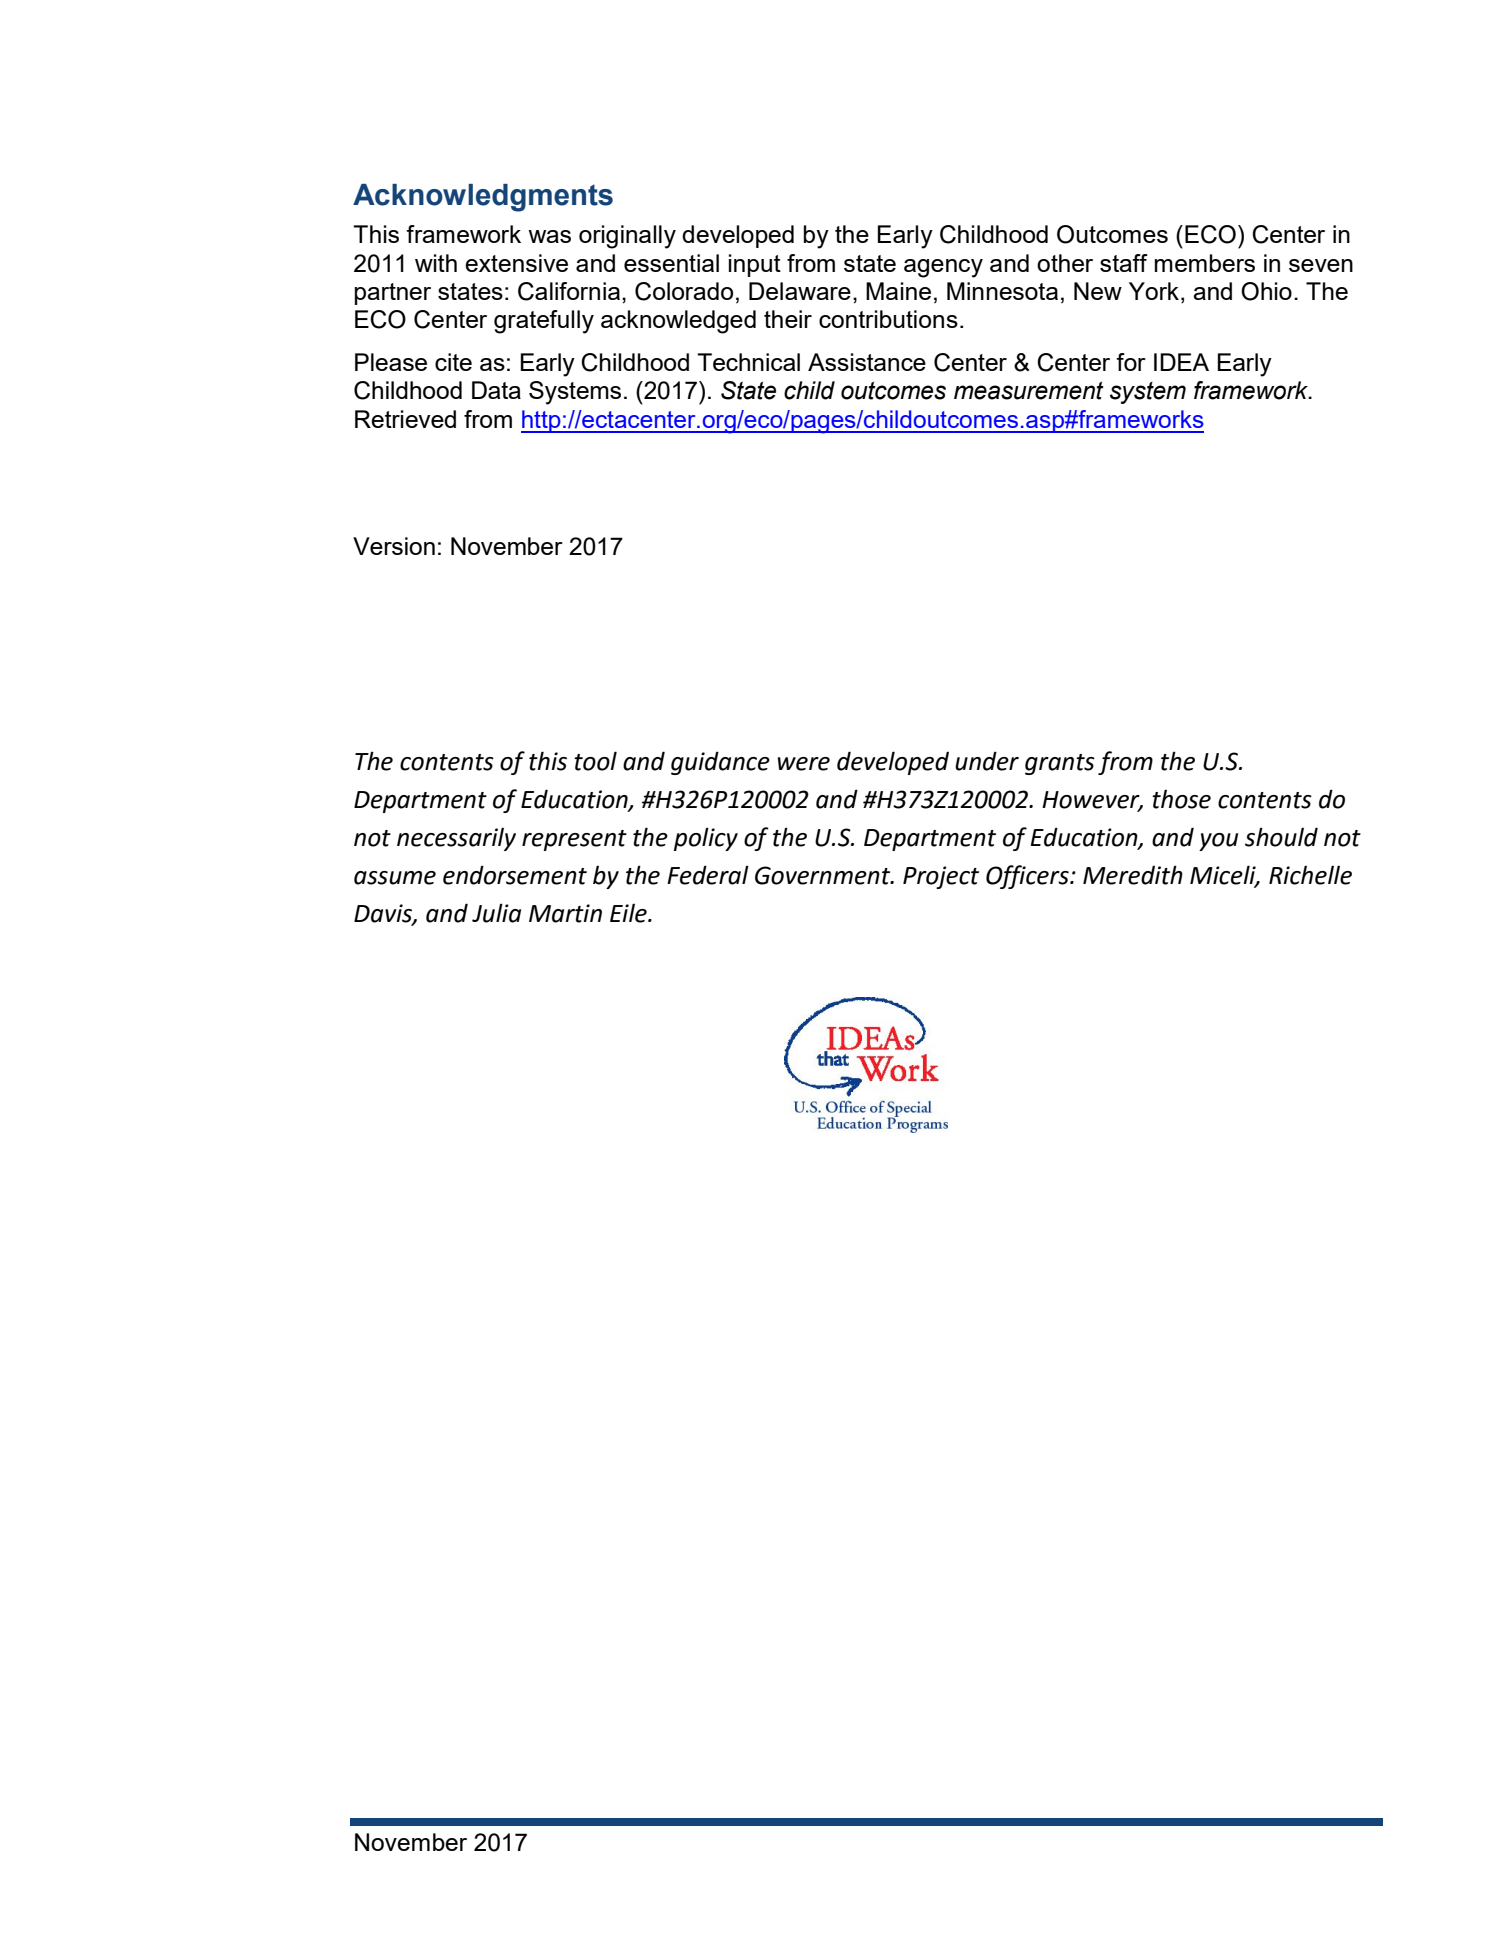 Image resolution: width=1503 pixels, height=1945 pixels. Describe the element at coordinates (1181, 362) in the screenshot. I see `IDEA` at that location.
